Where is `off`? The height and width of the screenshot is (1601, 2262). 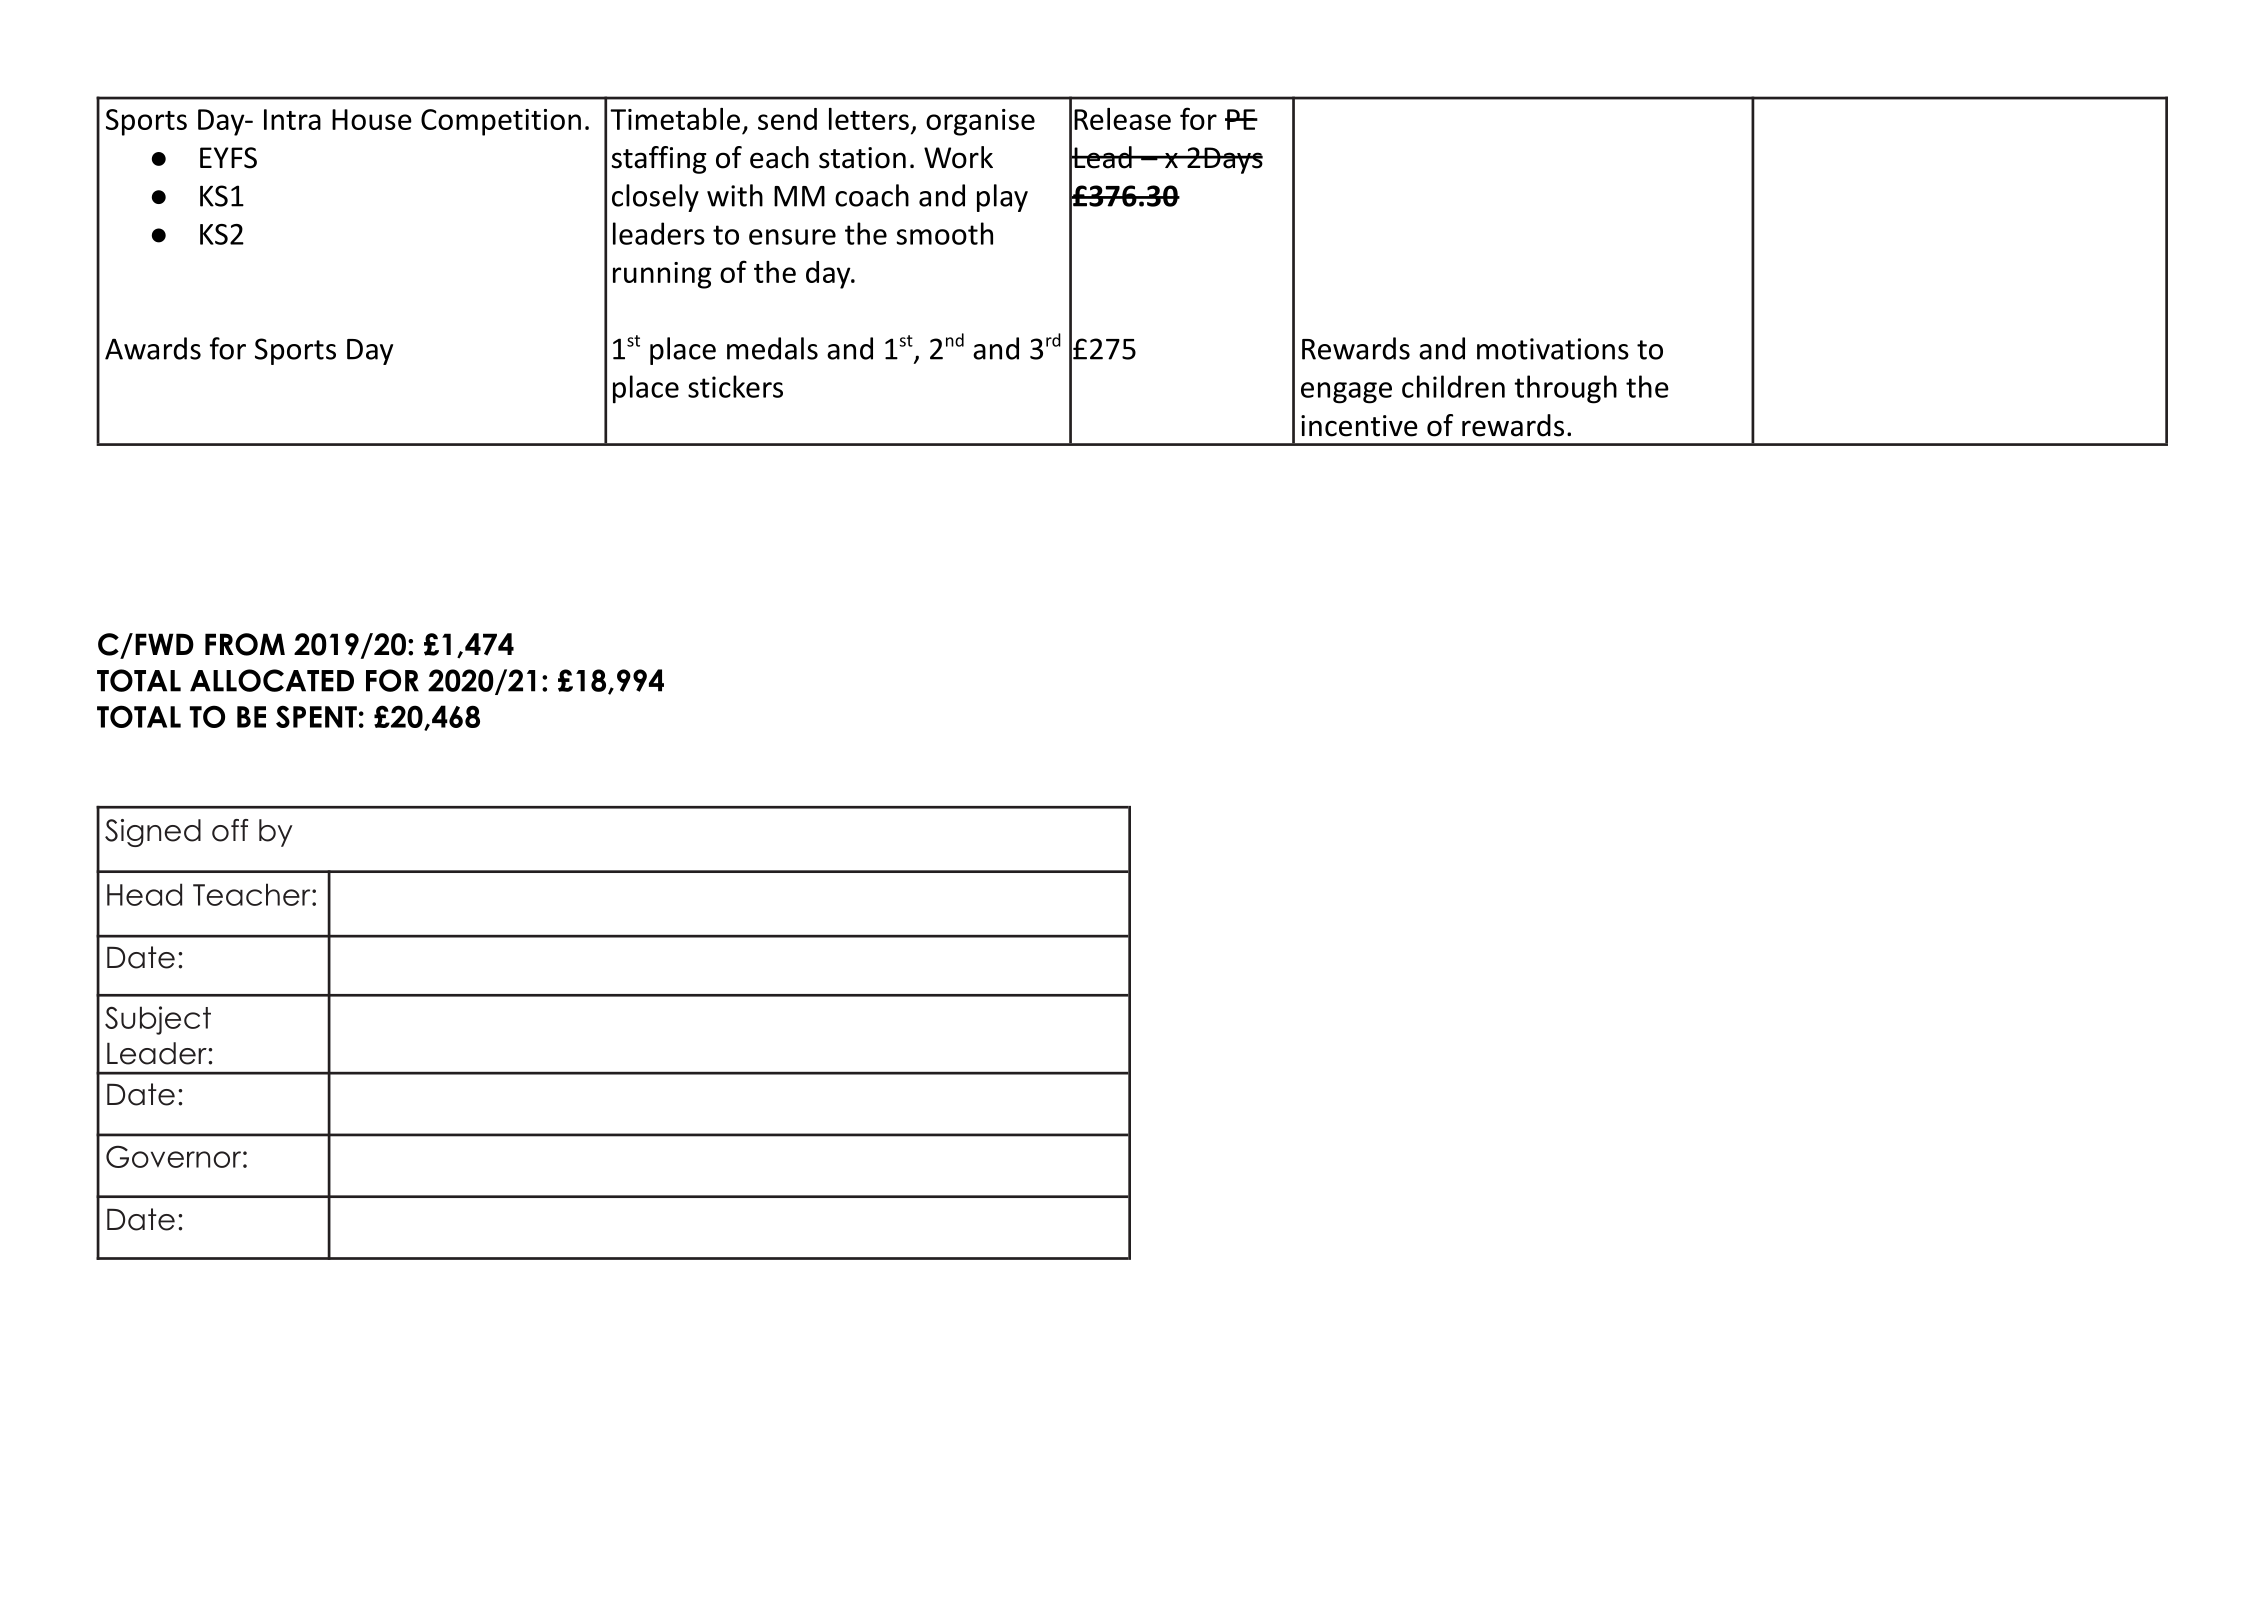 off is located at coordinates (230, 830).
